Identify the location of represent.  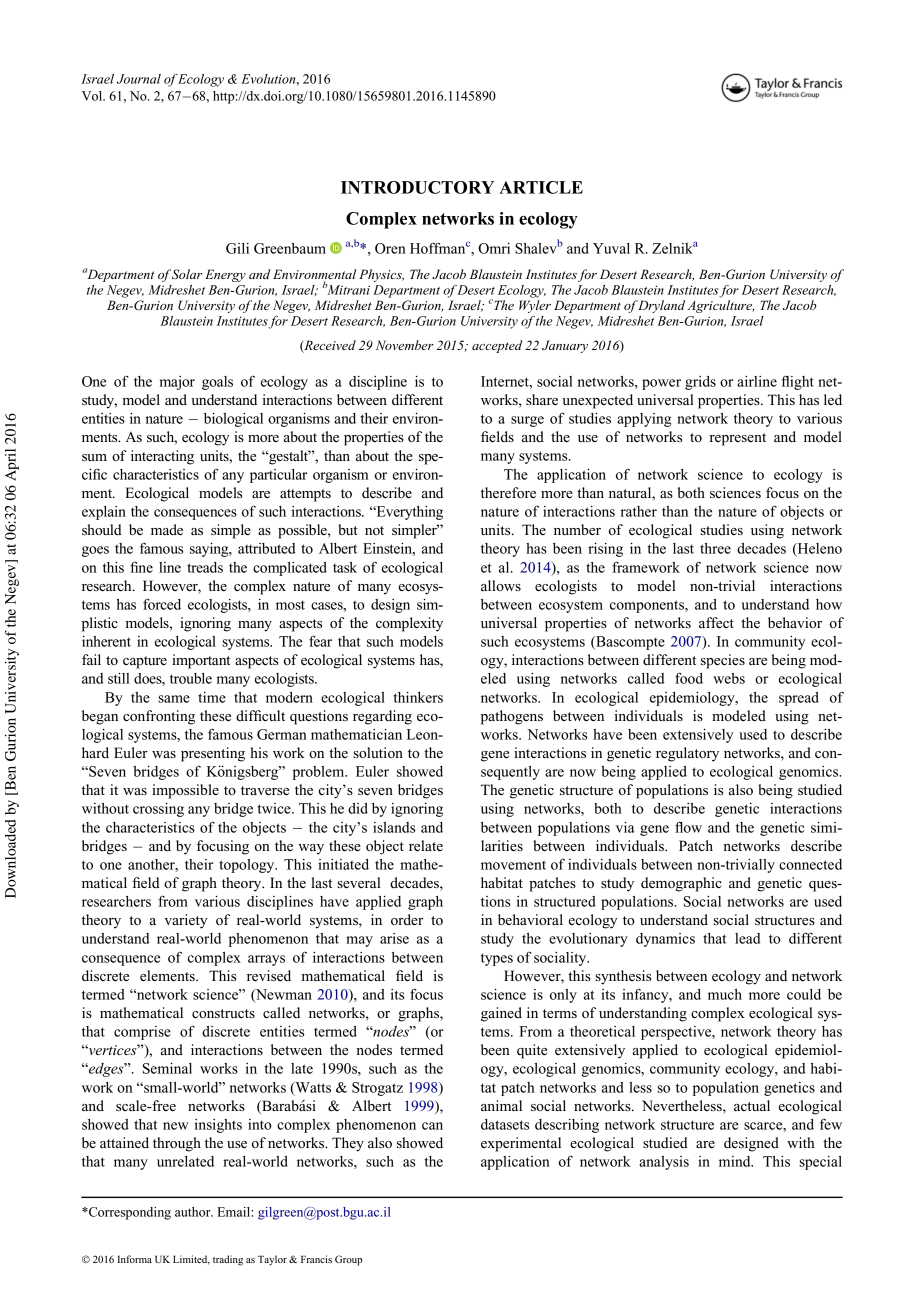
(737, 439).
